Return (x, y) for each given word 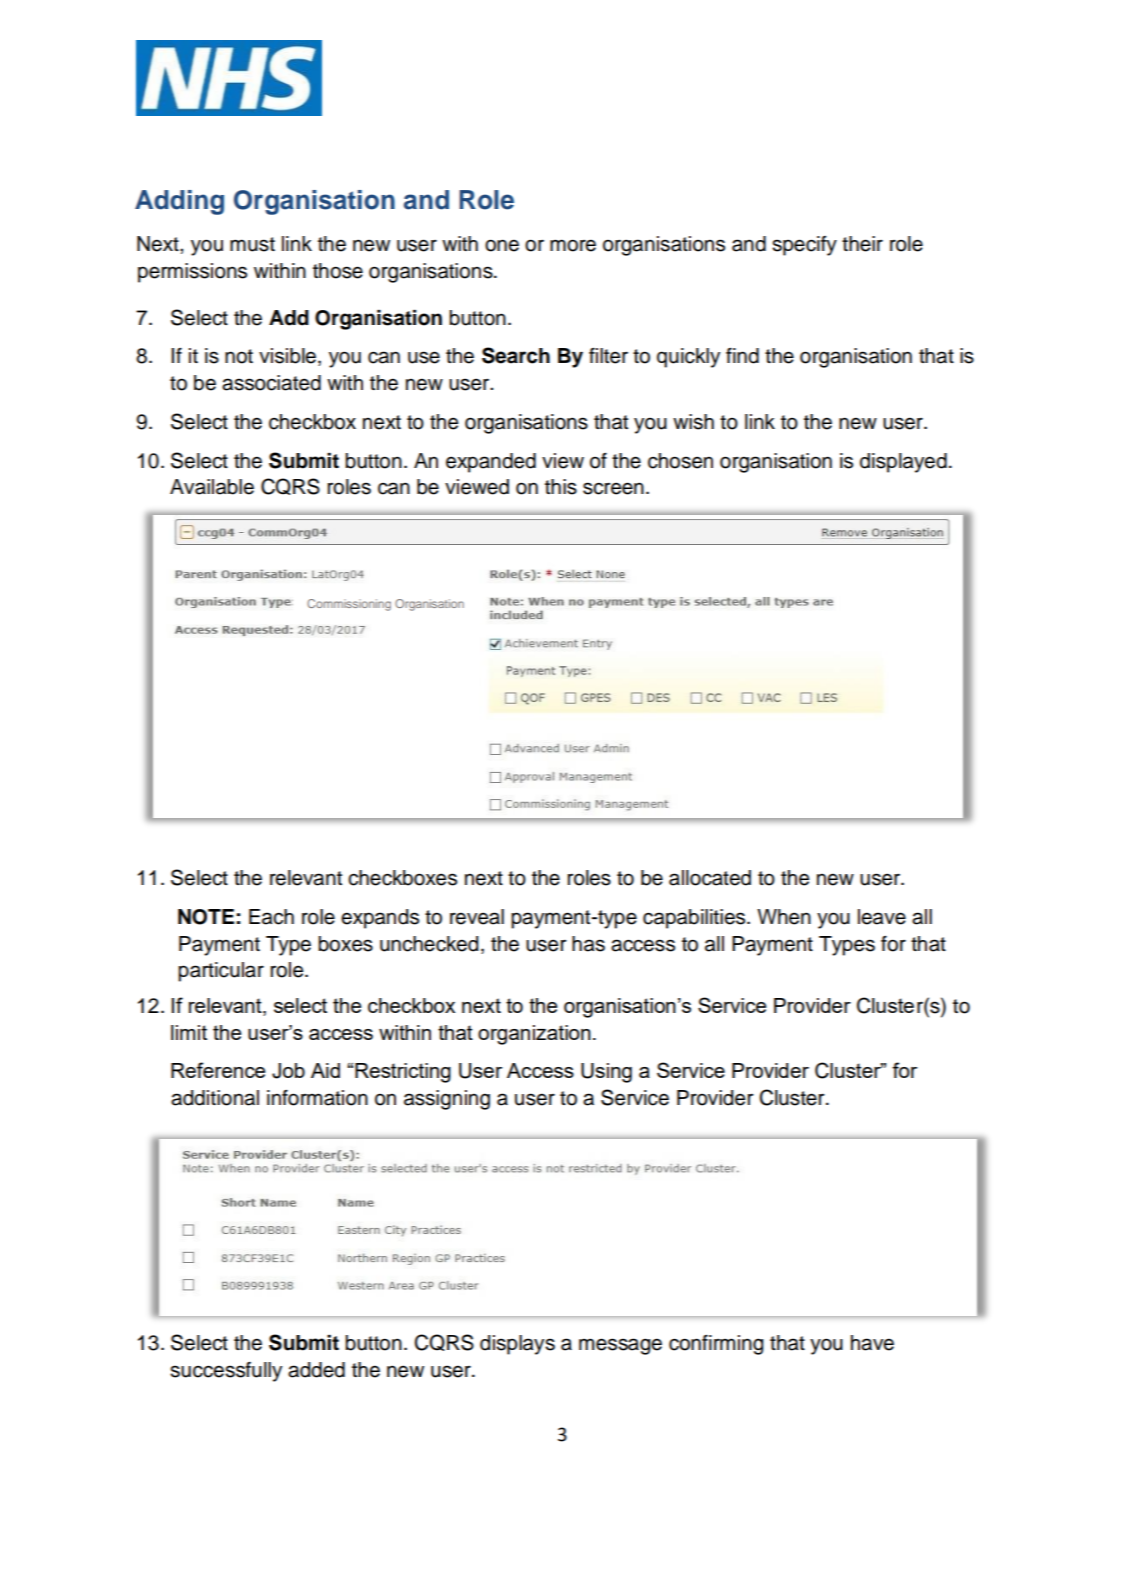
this (561, 487)
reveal (477, 917)
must (252, 244)
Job (288, 1071)
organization (534, 1035)
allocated (710, 878)
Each (271, 917)
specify (804, 246)
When (784, 917)
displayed (903, 463)
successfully (226, 1372)
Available (212, 487)
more (573, 245)
